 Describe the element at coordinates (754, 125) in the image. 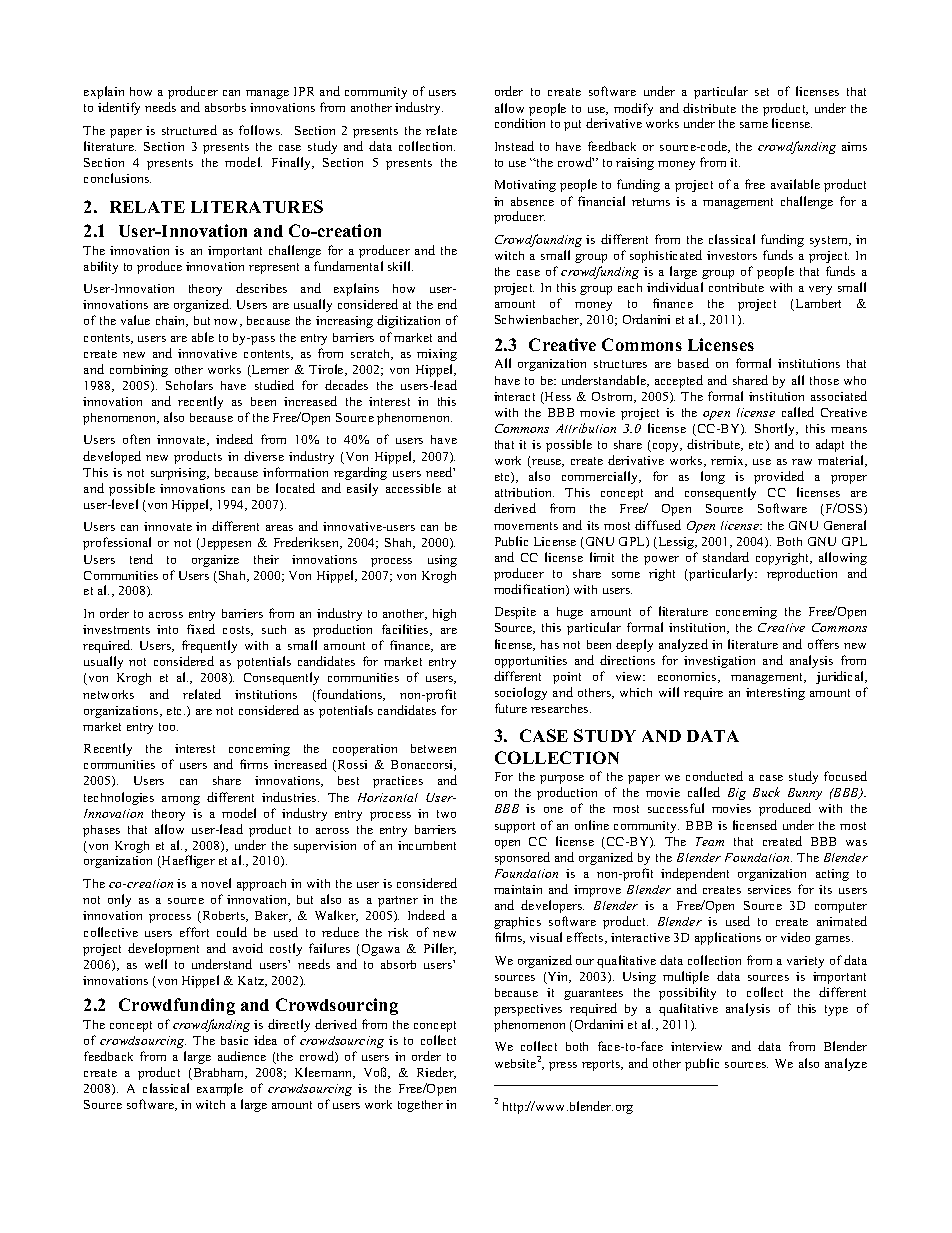

I see `same` at that location.
